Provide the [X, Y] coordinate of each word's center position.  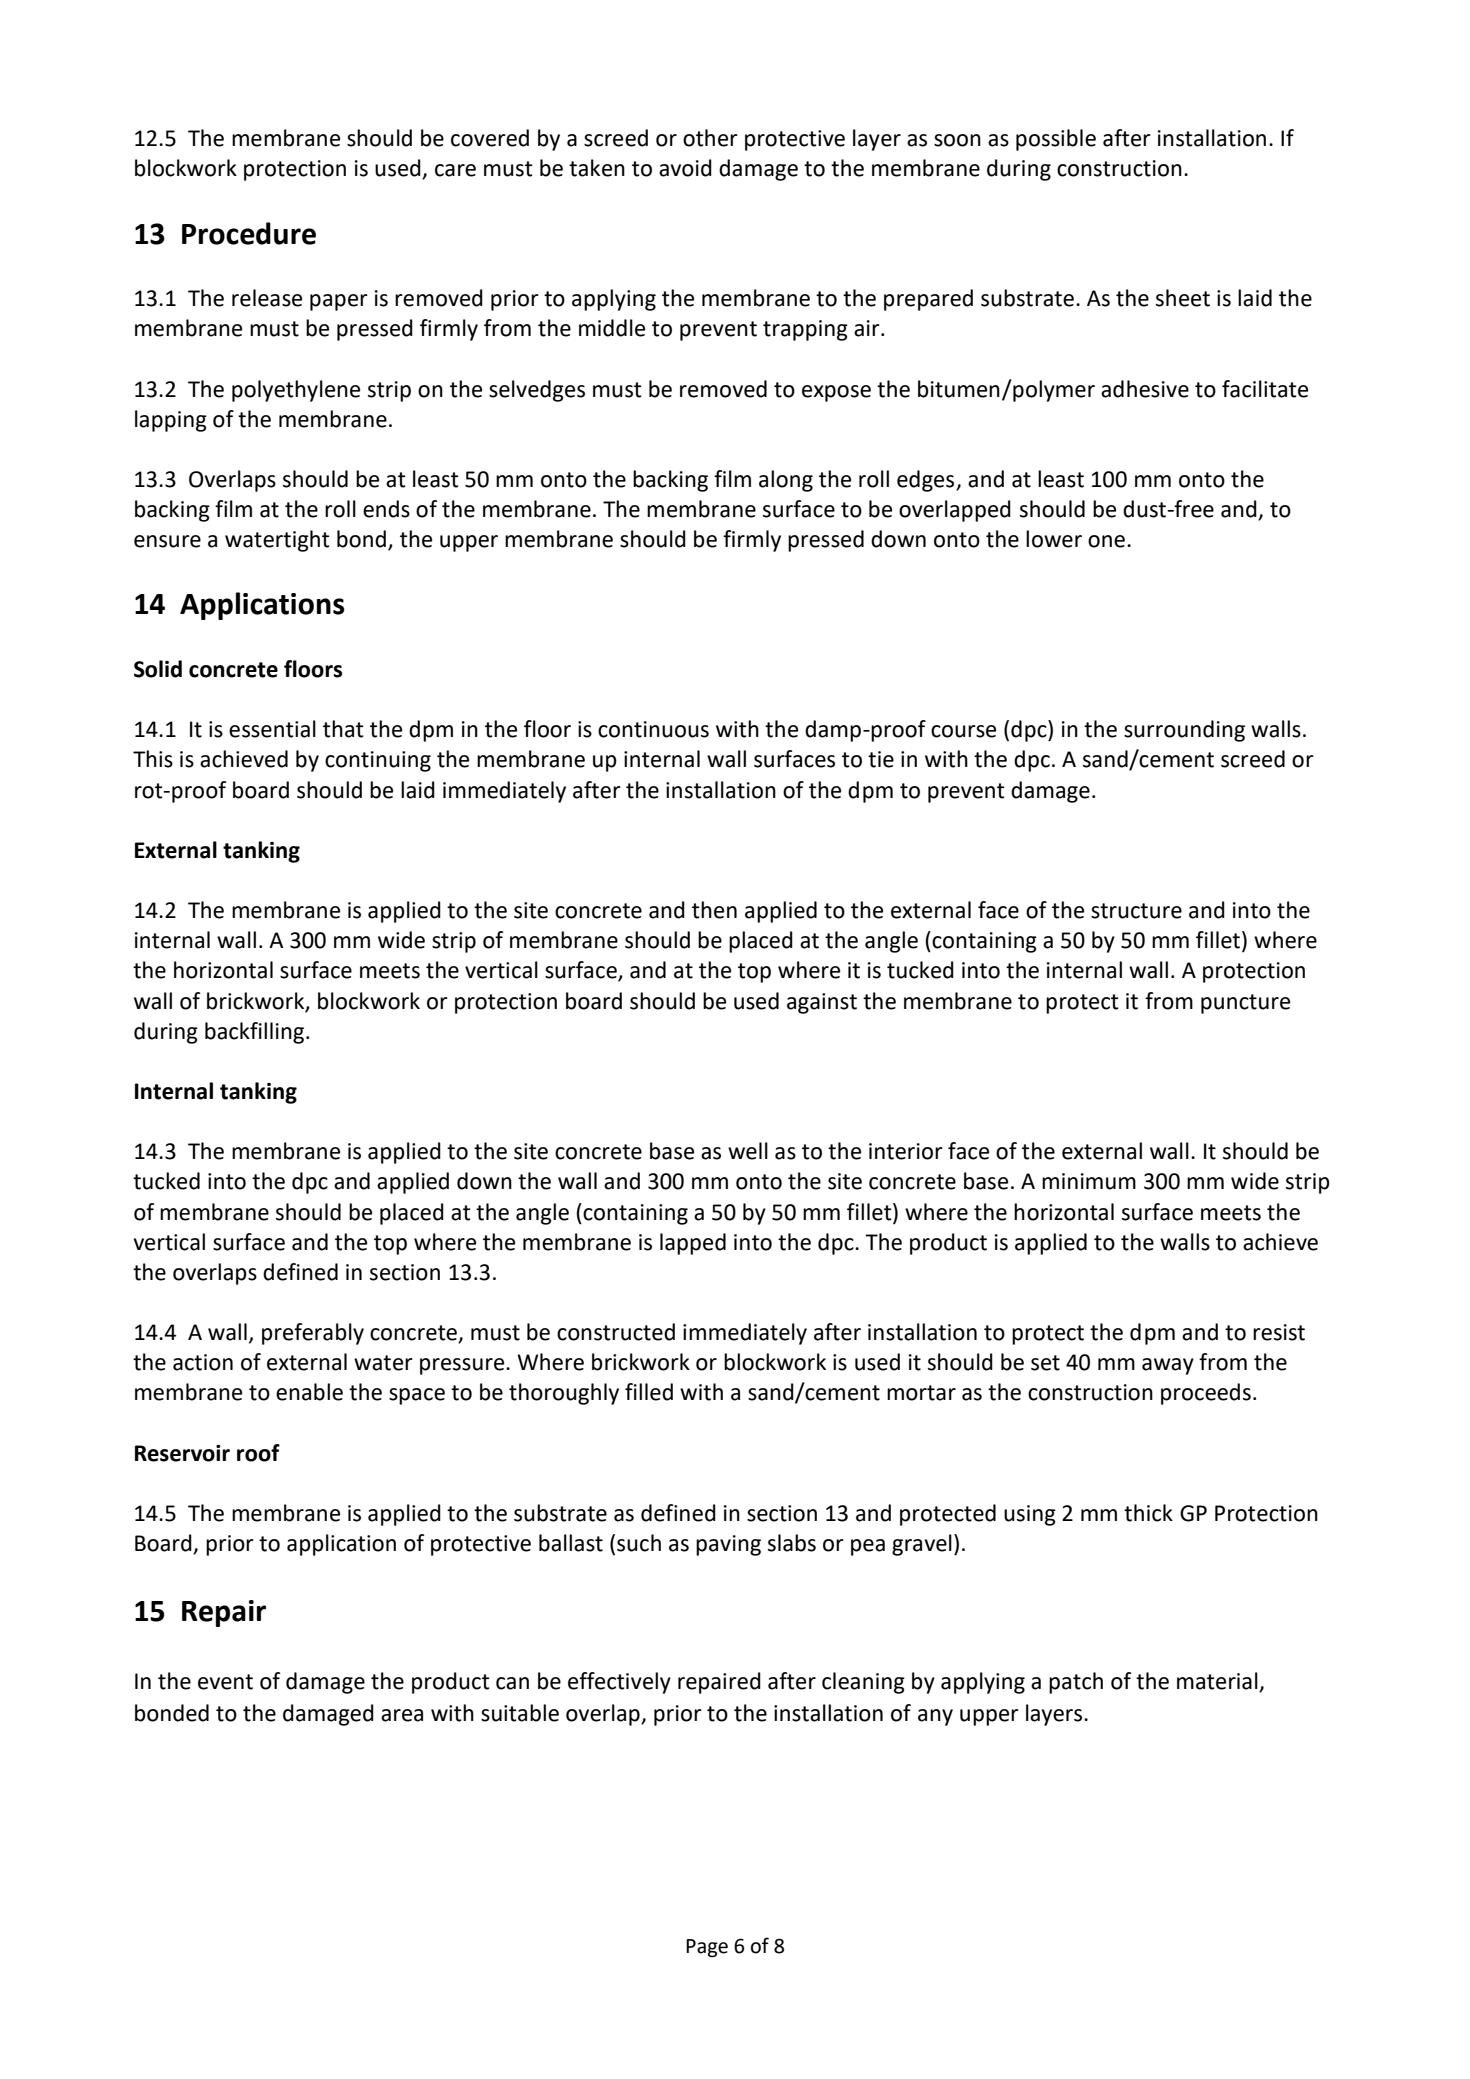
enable [309, 1392]
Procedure [249, 233]
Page [707, 1948]
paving [728, 1545]
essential [272, 729]
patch [1076, 1683]
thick [1148, 1513]
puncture [1245, 1004]
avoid [685, 168]
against [822, 1003]
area [402, 1715]
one [1106, 541]
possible [1056, 140]
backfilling [256, 1033]
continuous [653, 729]
